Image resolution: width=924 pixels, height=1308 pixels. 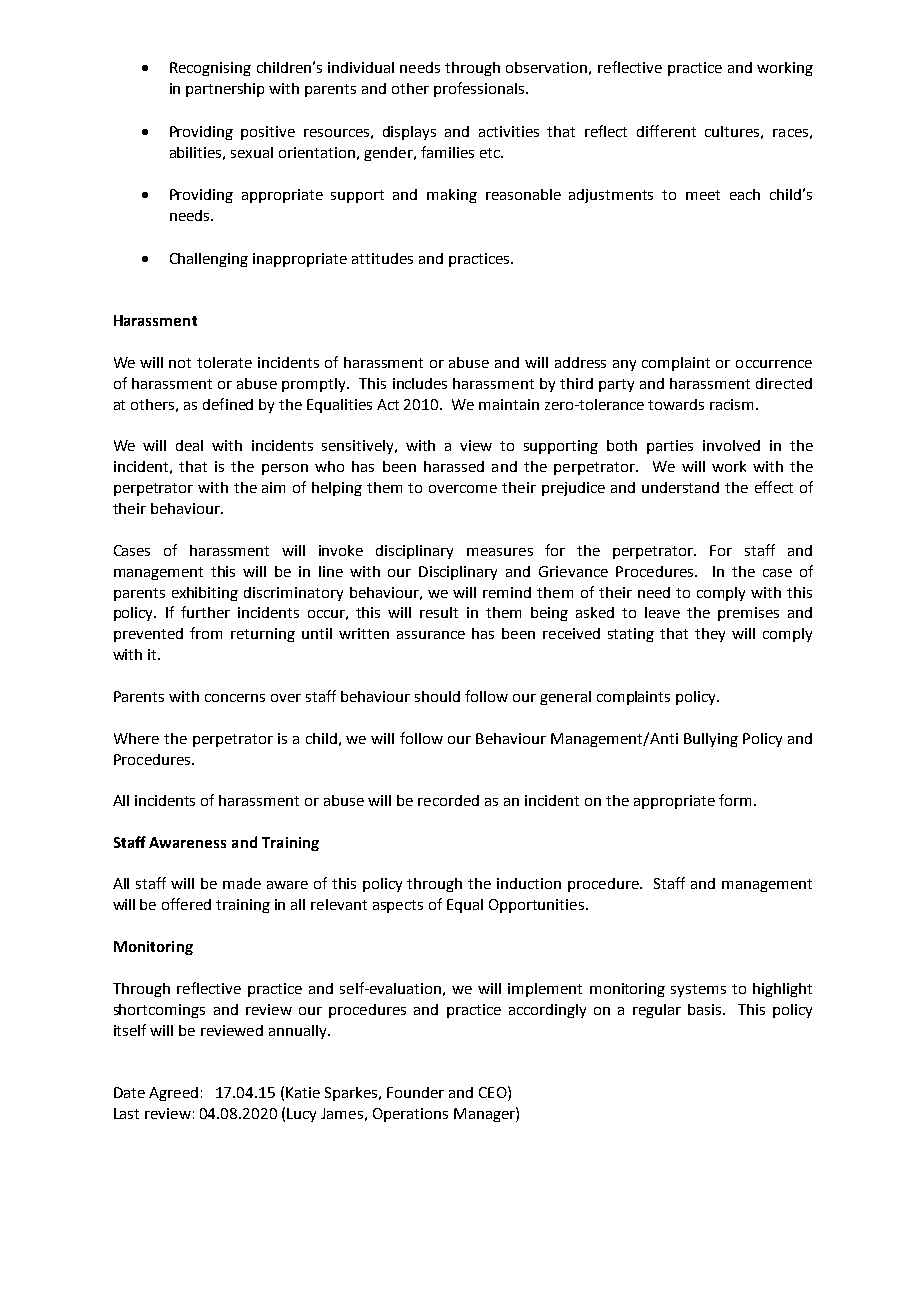 What do you see at coordinates (225, 90) in the image?
I see `partnership` at bounding box center [225, 90].
